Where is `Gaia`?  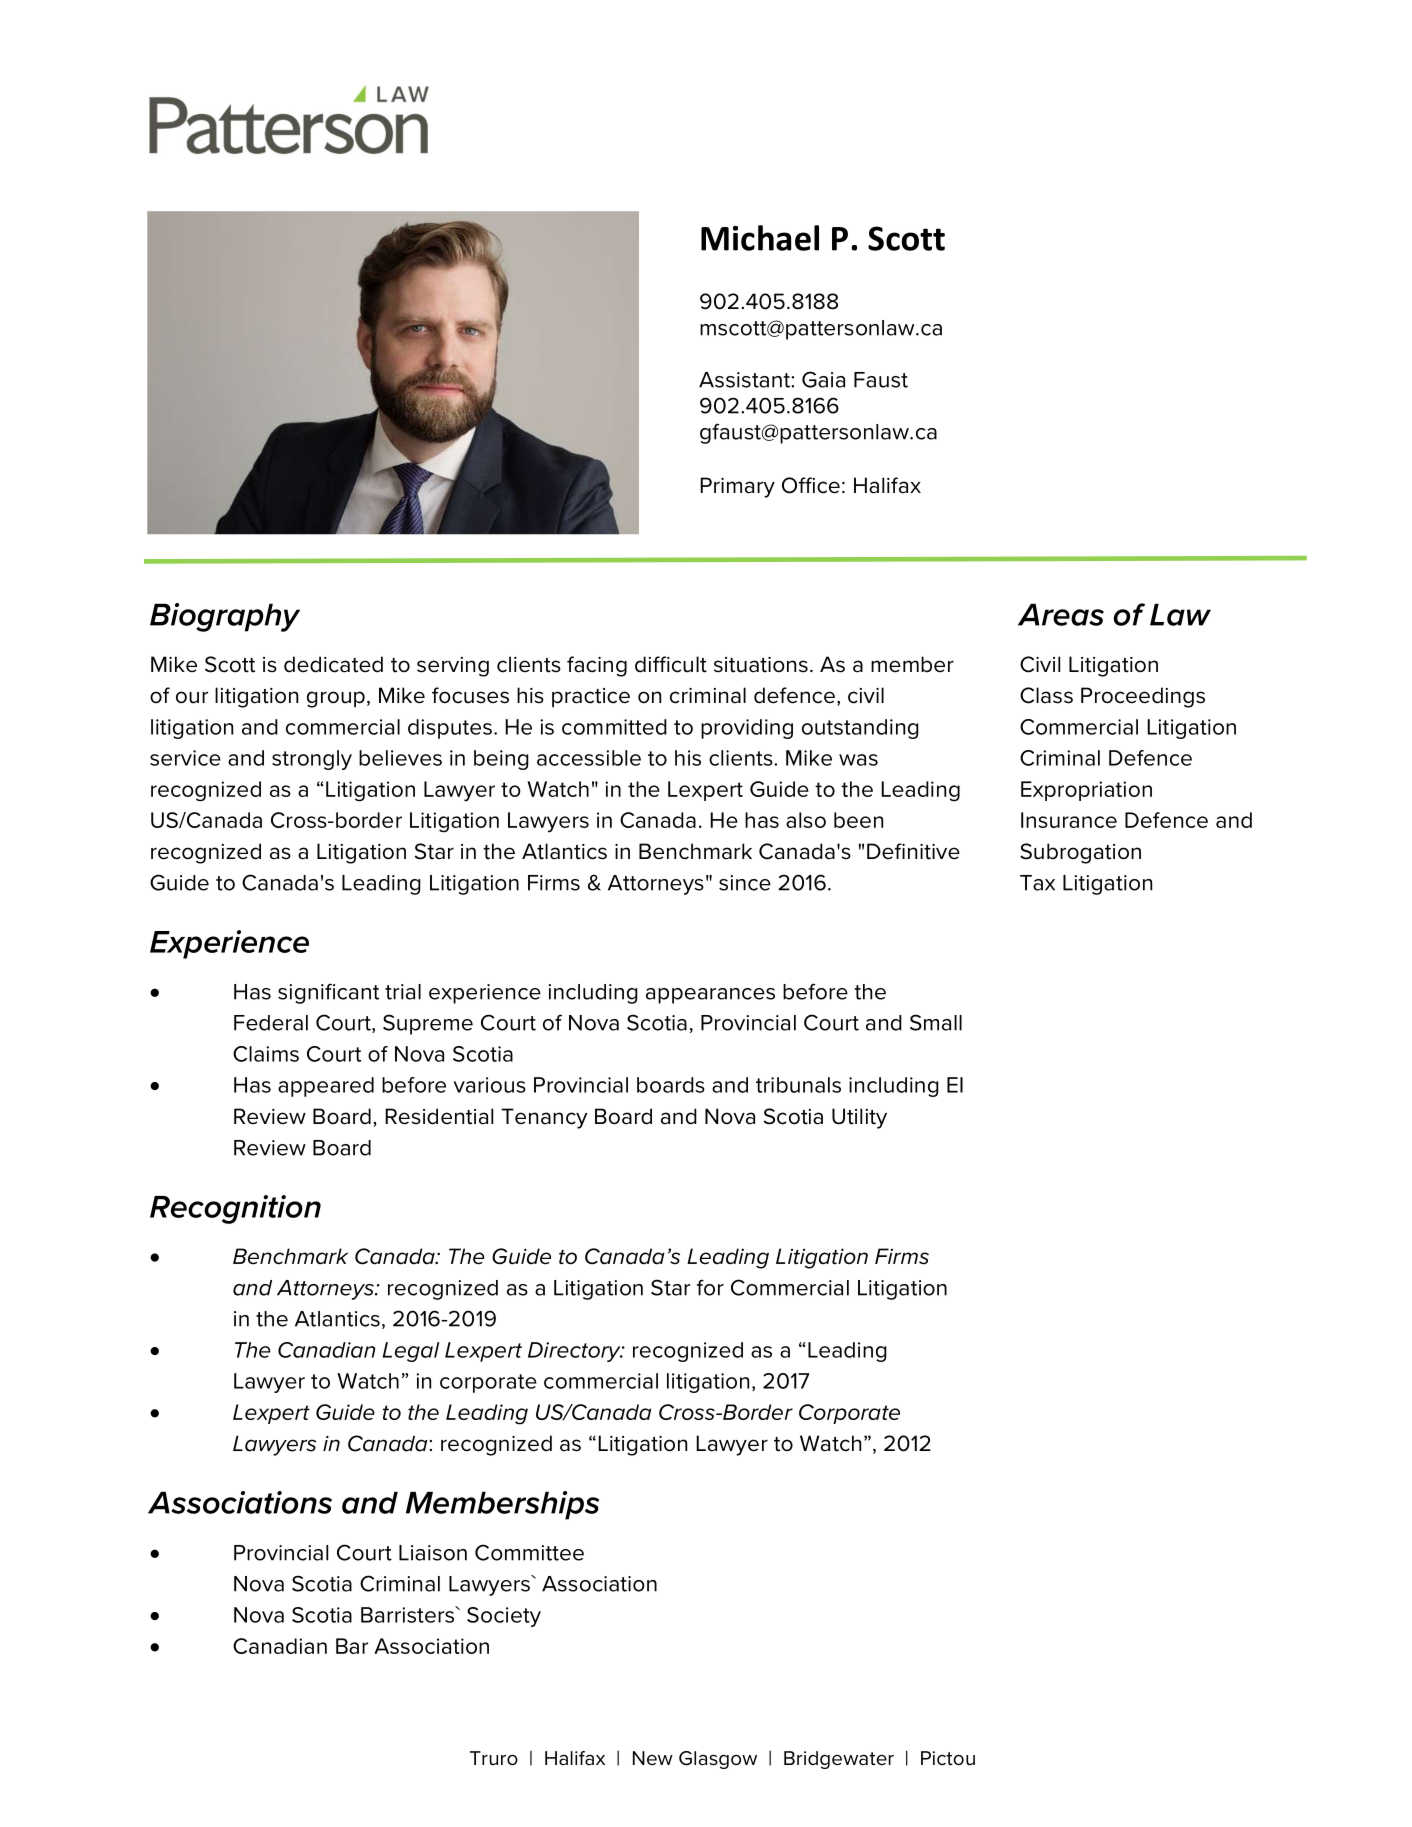 Gaia is located at coordinates (823, 379).
